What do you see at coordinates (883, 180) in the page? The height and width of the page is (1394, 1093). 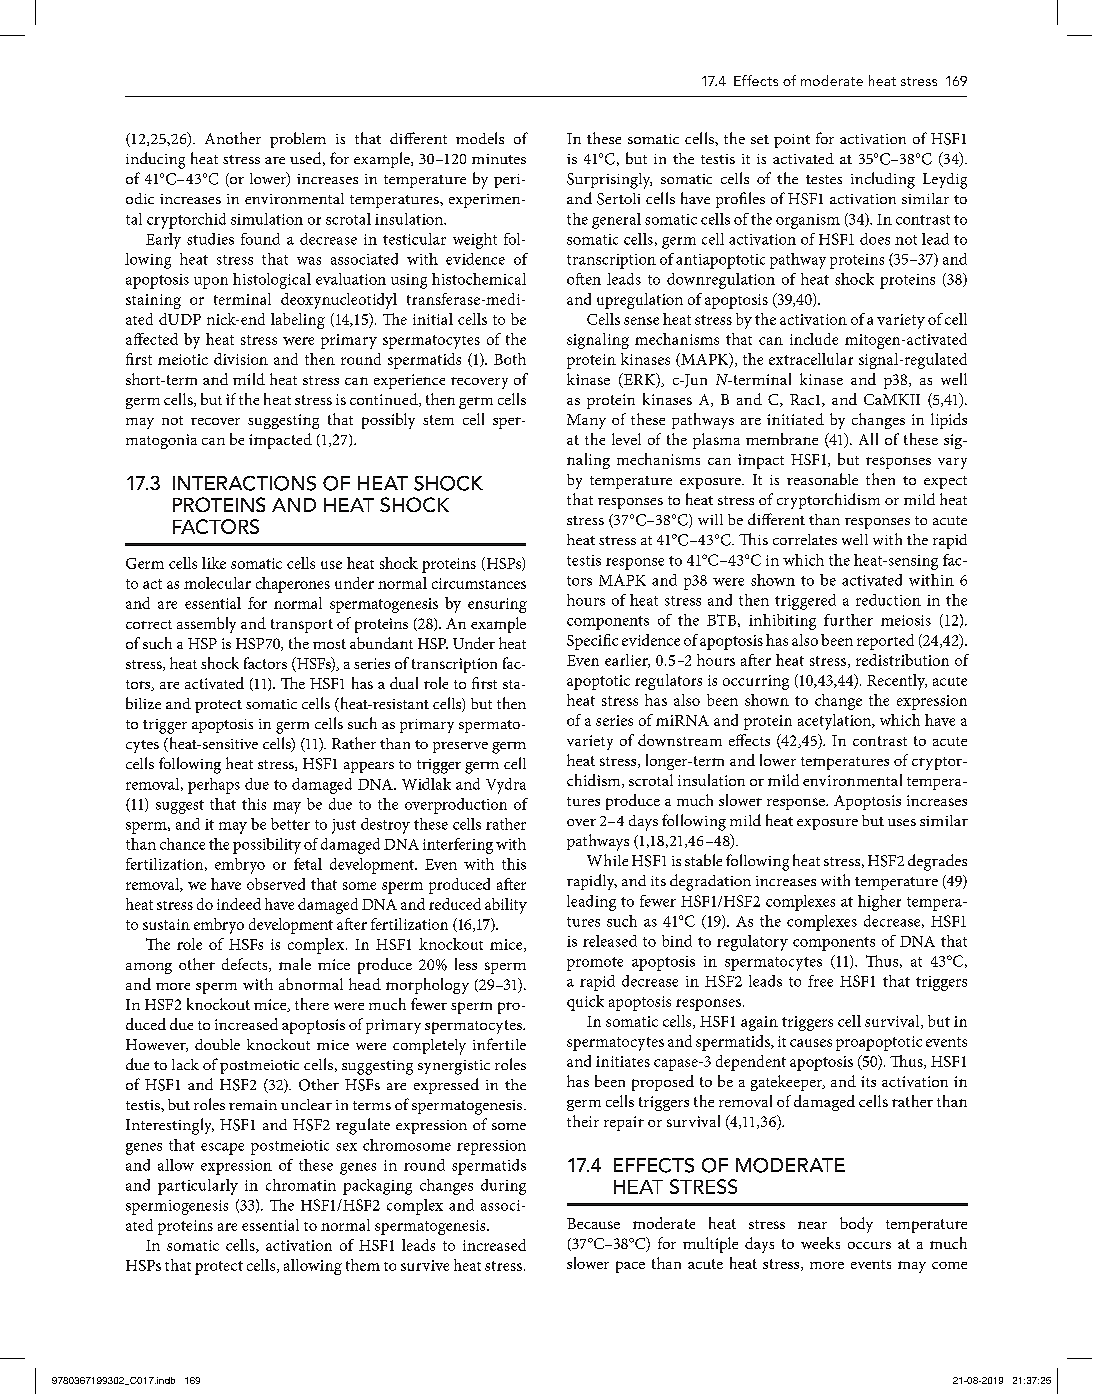 I see `including` at bounding box center [883, 180].
